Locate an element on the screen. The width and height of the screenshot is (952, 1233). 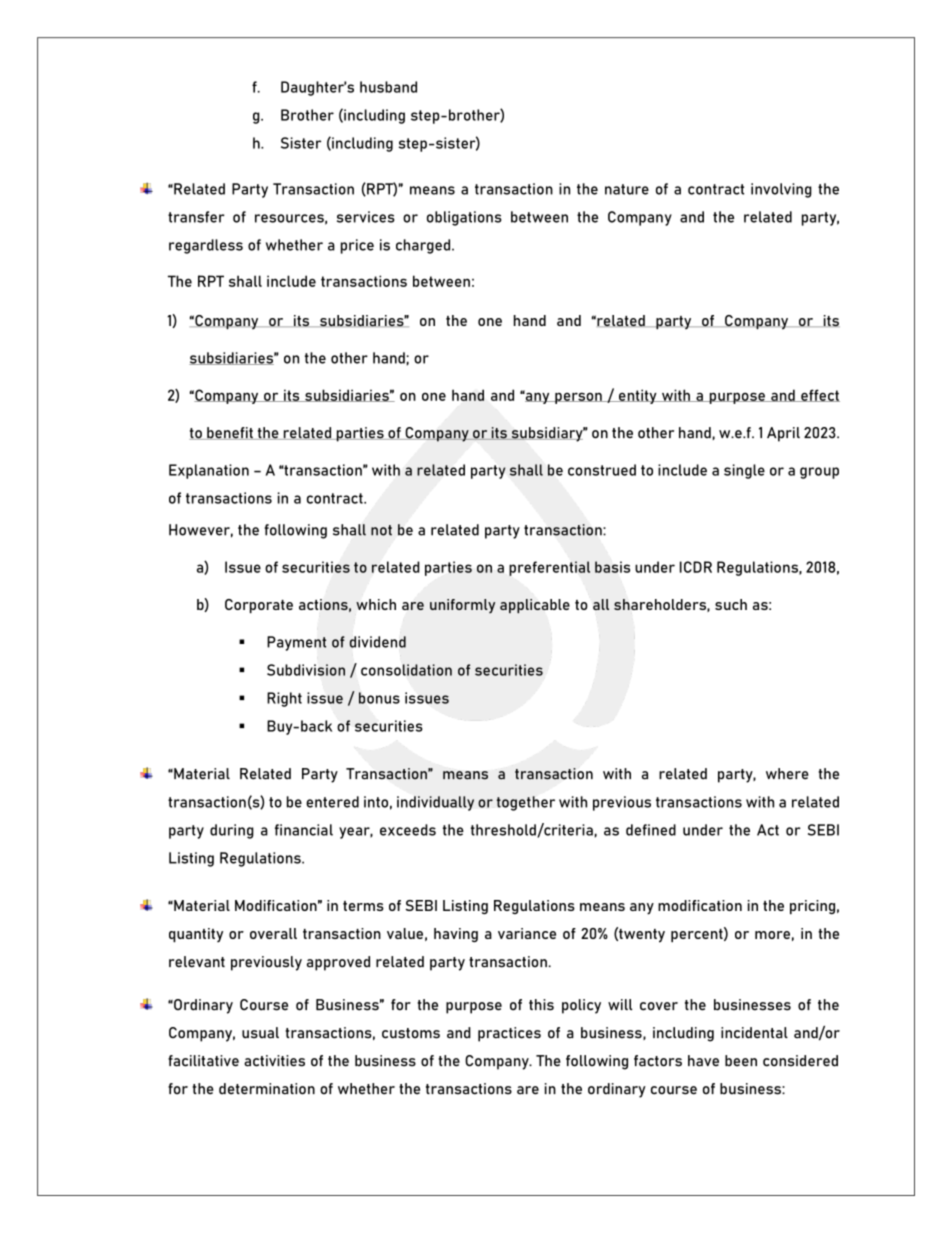
husband is located at coordinates (388, 87).
